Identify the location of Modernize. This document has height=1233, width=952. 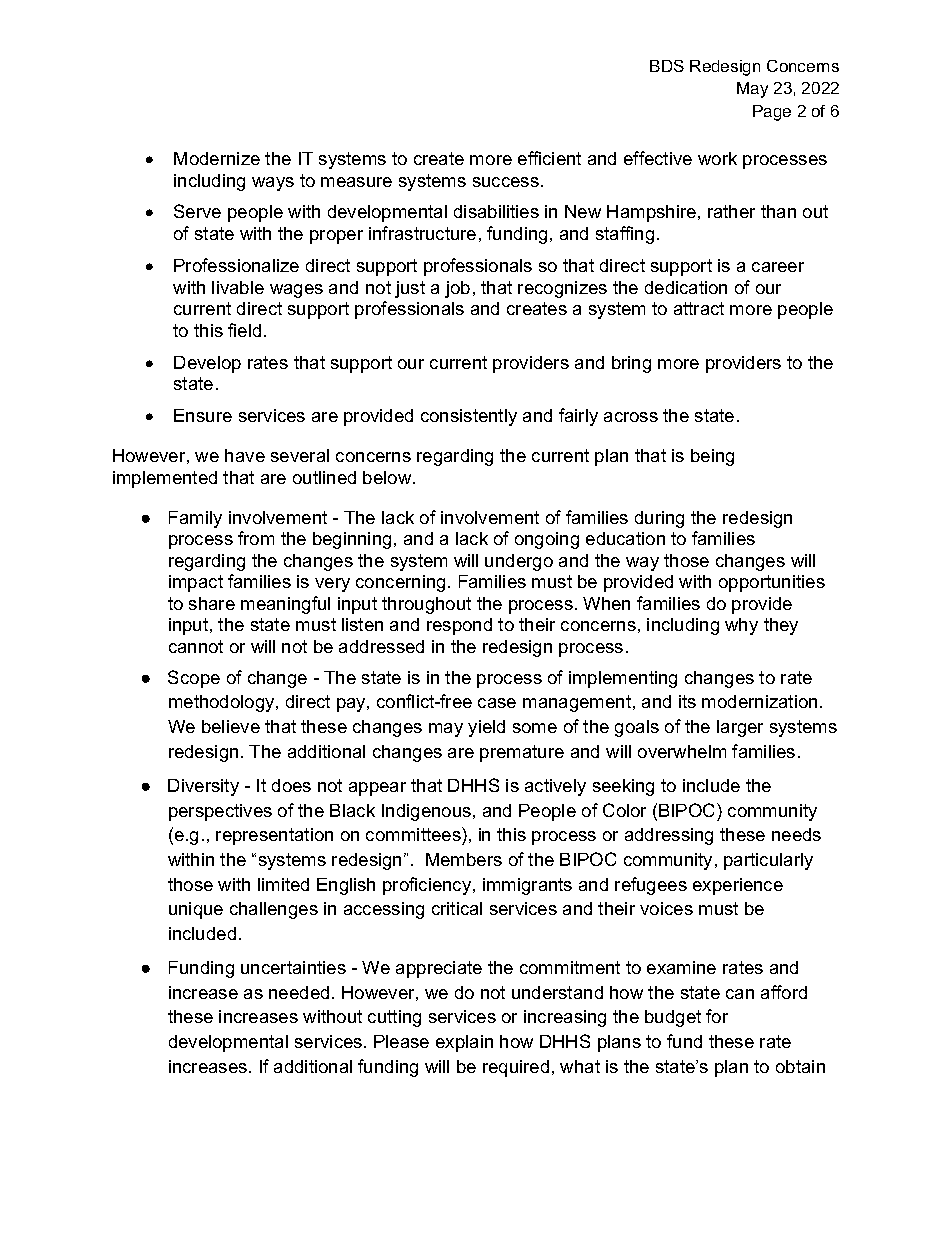
(217, 158).
